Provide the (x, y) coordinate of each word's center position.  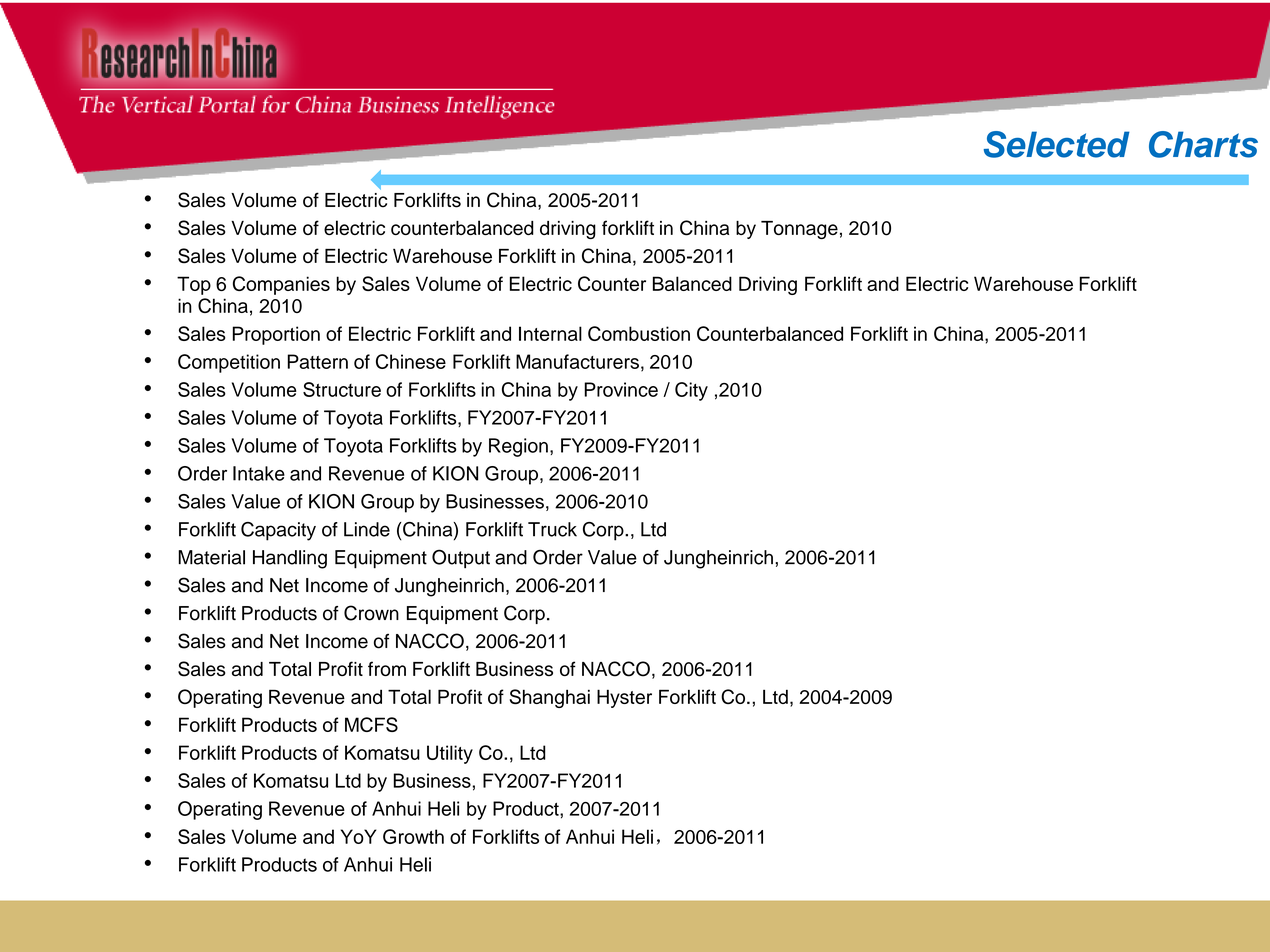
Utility (450, 754)
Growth (413, 836)
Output (461, 558)
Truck (552, 529)
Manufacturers (577, 361)
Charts (1203, 144)
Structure (342, 389)
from (387, 668)
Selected (1057, 144)
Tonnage (799, 230)
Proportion (276, 335)
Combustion (639, 333)
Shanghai (550, 698)
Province (621, 389)
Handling (290, 559)
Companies (281, 285)
